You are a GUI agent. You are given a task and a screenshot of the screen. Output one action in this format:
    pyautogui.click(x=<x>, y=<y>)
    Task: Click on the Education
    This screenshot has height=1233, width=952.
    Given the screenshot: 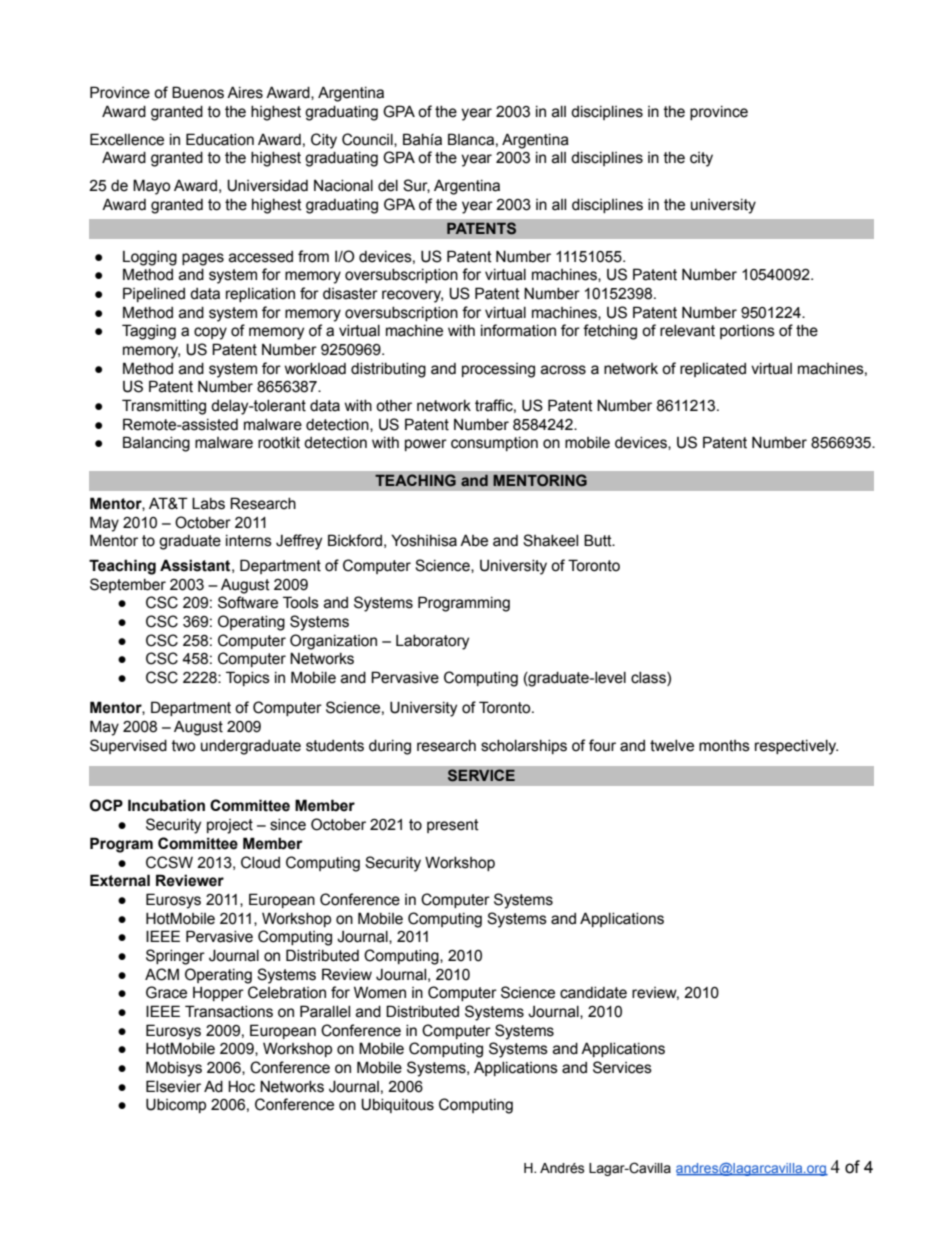 What is the action you would take?
    pyautogui.click(x=220, y=139)
